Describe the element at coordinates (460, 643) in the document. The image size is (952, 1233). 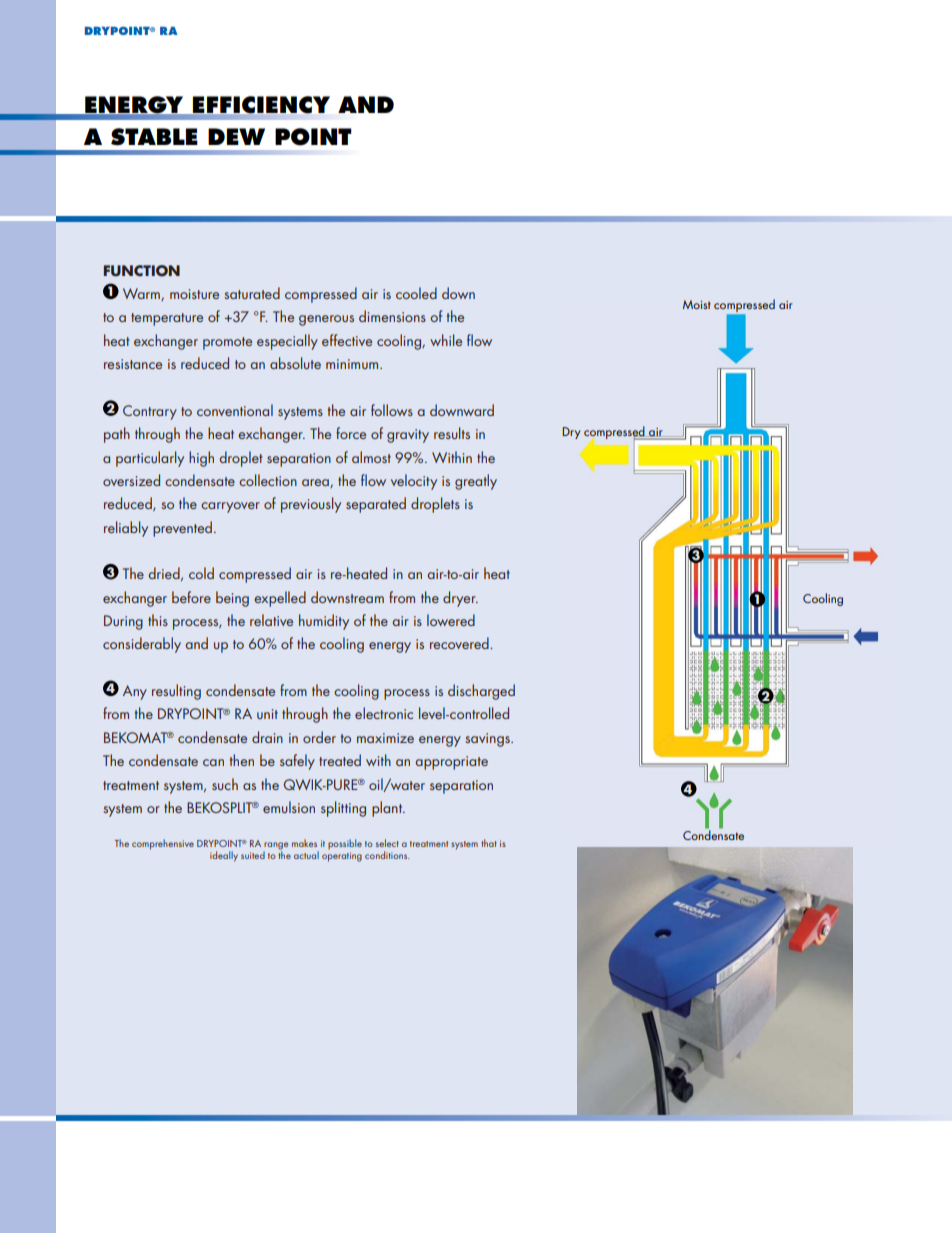
I see `recovered` at that location.
